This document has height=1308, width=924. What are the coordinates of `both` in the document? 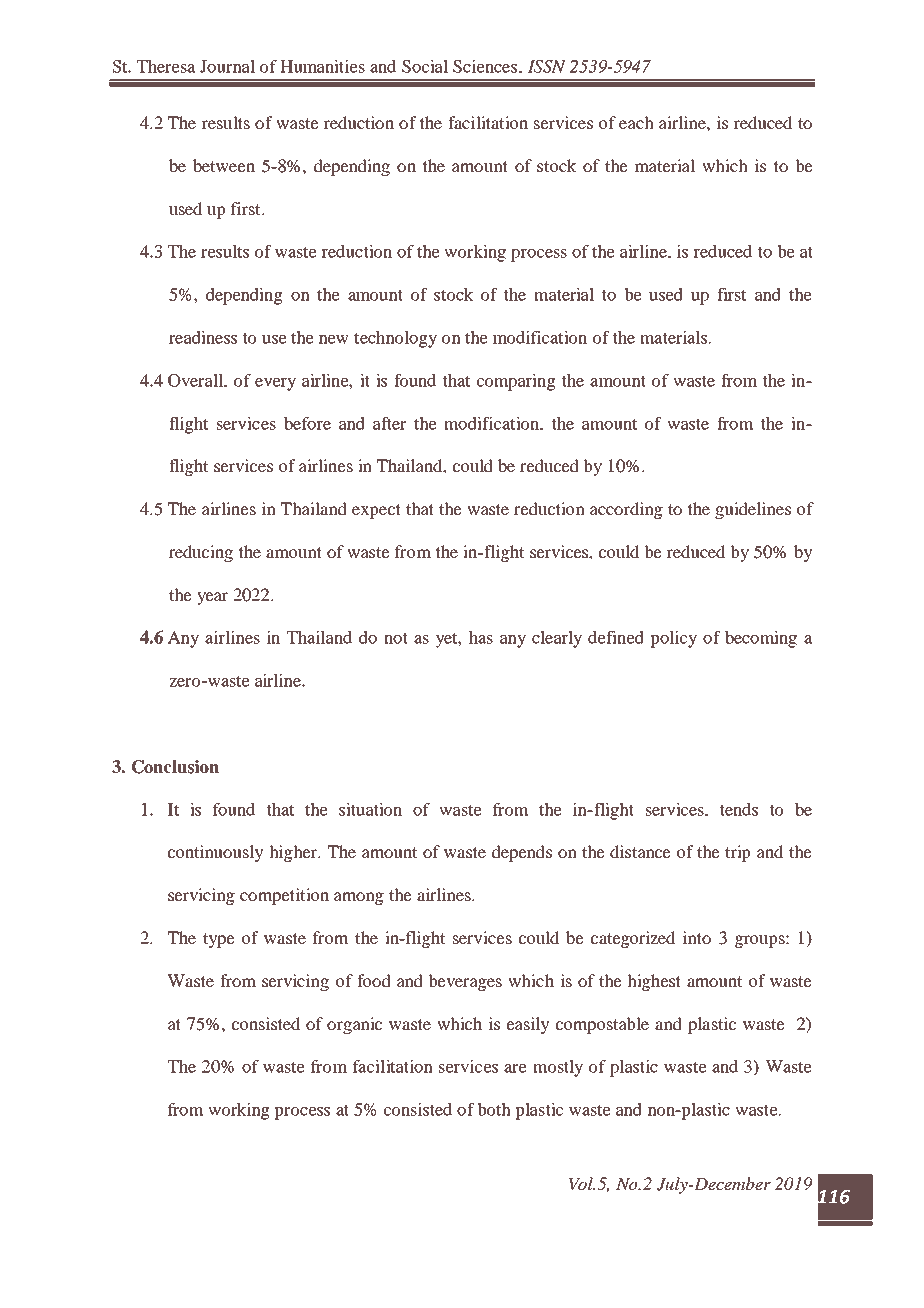 It's located at (494, 1109).
